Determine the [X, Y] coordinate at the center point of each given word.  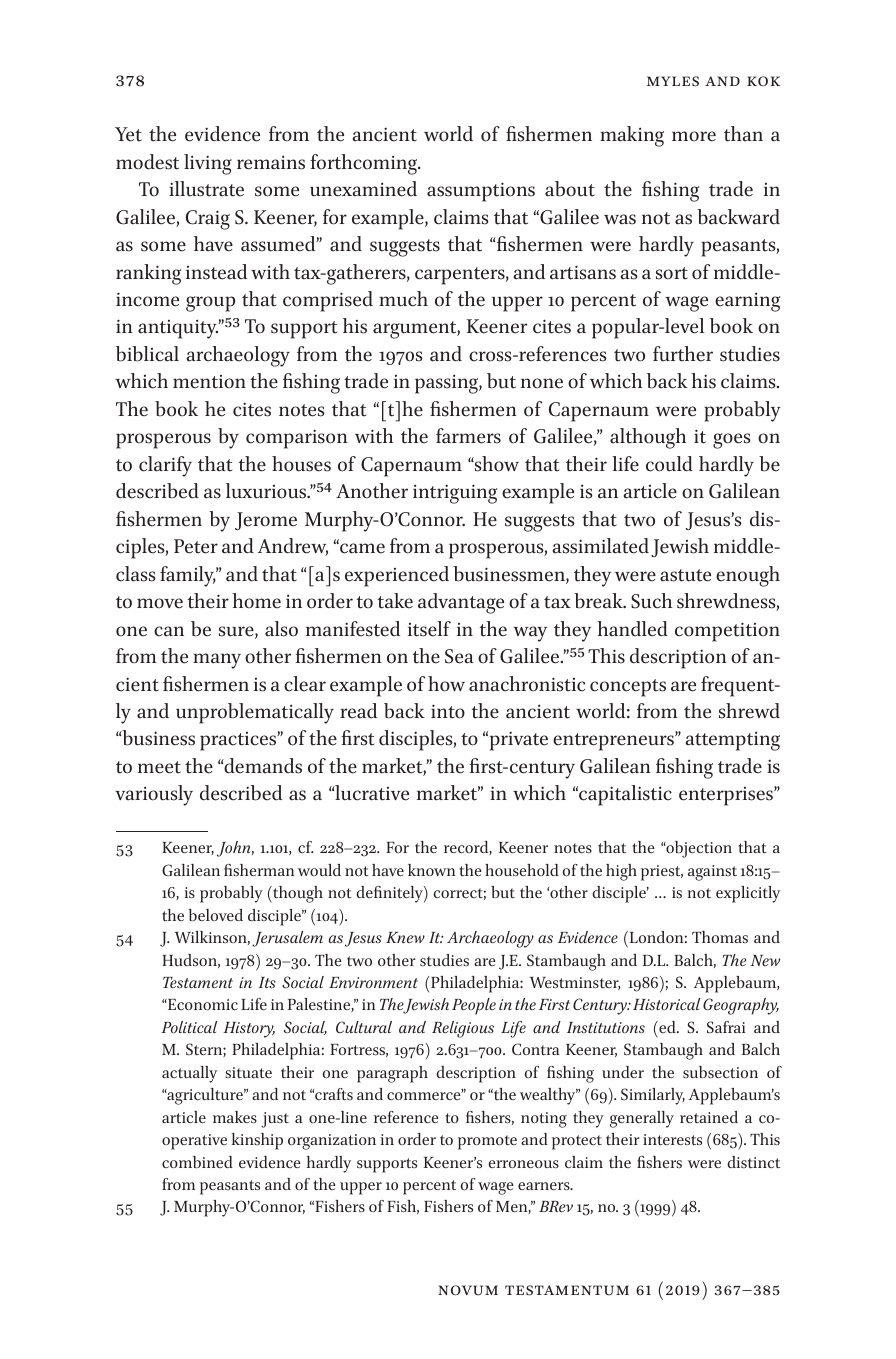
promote [487, 1142]
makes [235, 1117]
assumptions [481, 192]
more [694, 136]
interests [672, 1139]
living [208, 164]
